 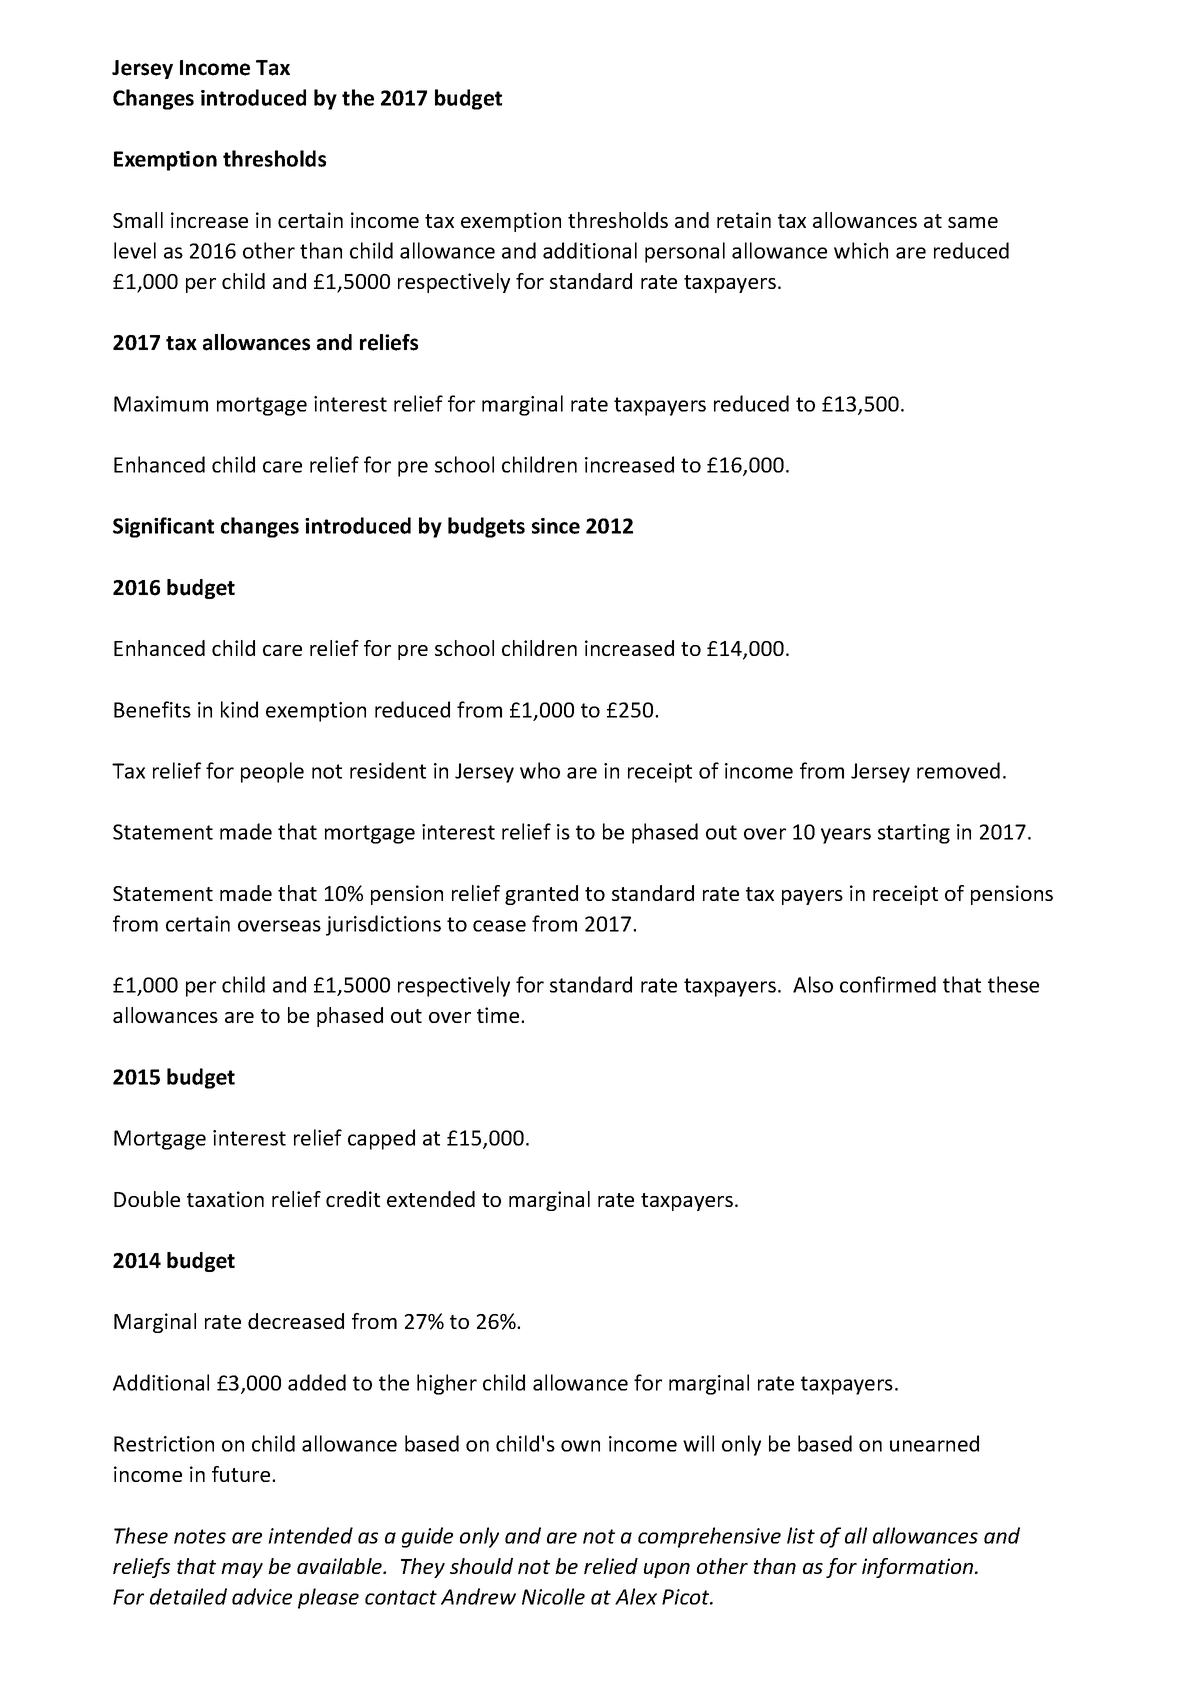 What do you see at coordinates (685, 252) in the image?
I see `personal` at bounding box center [685, 252].
